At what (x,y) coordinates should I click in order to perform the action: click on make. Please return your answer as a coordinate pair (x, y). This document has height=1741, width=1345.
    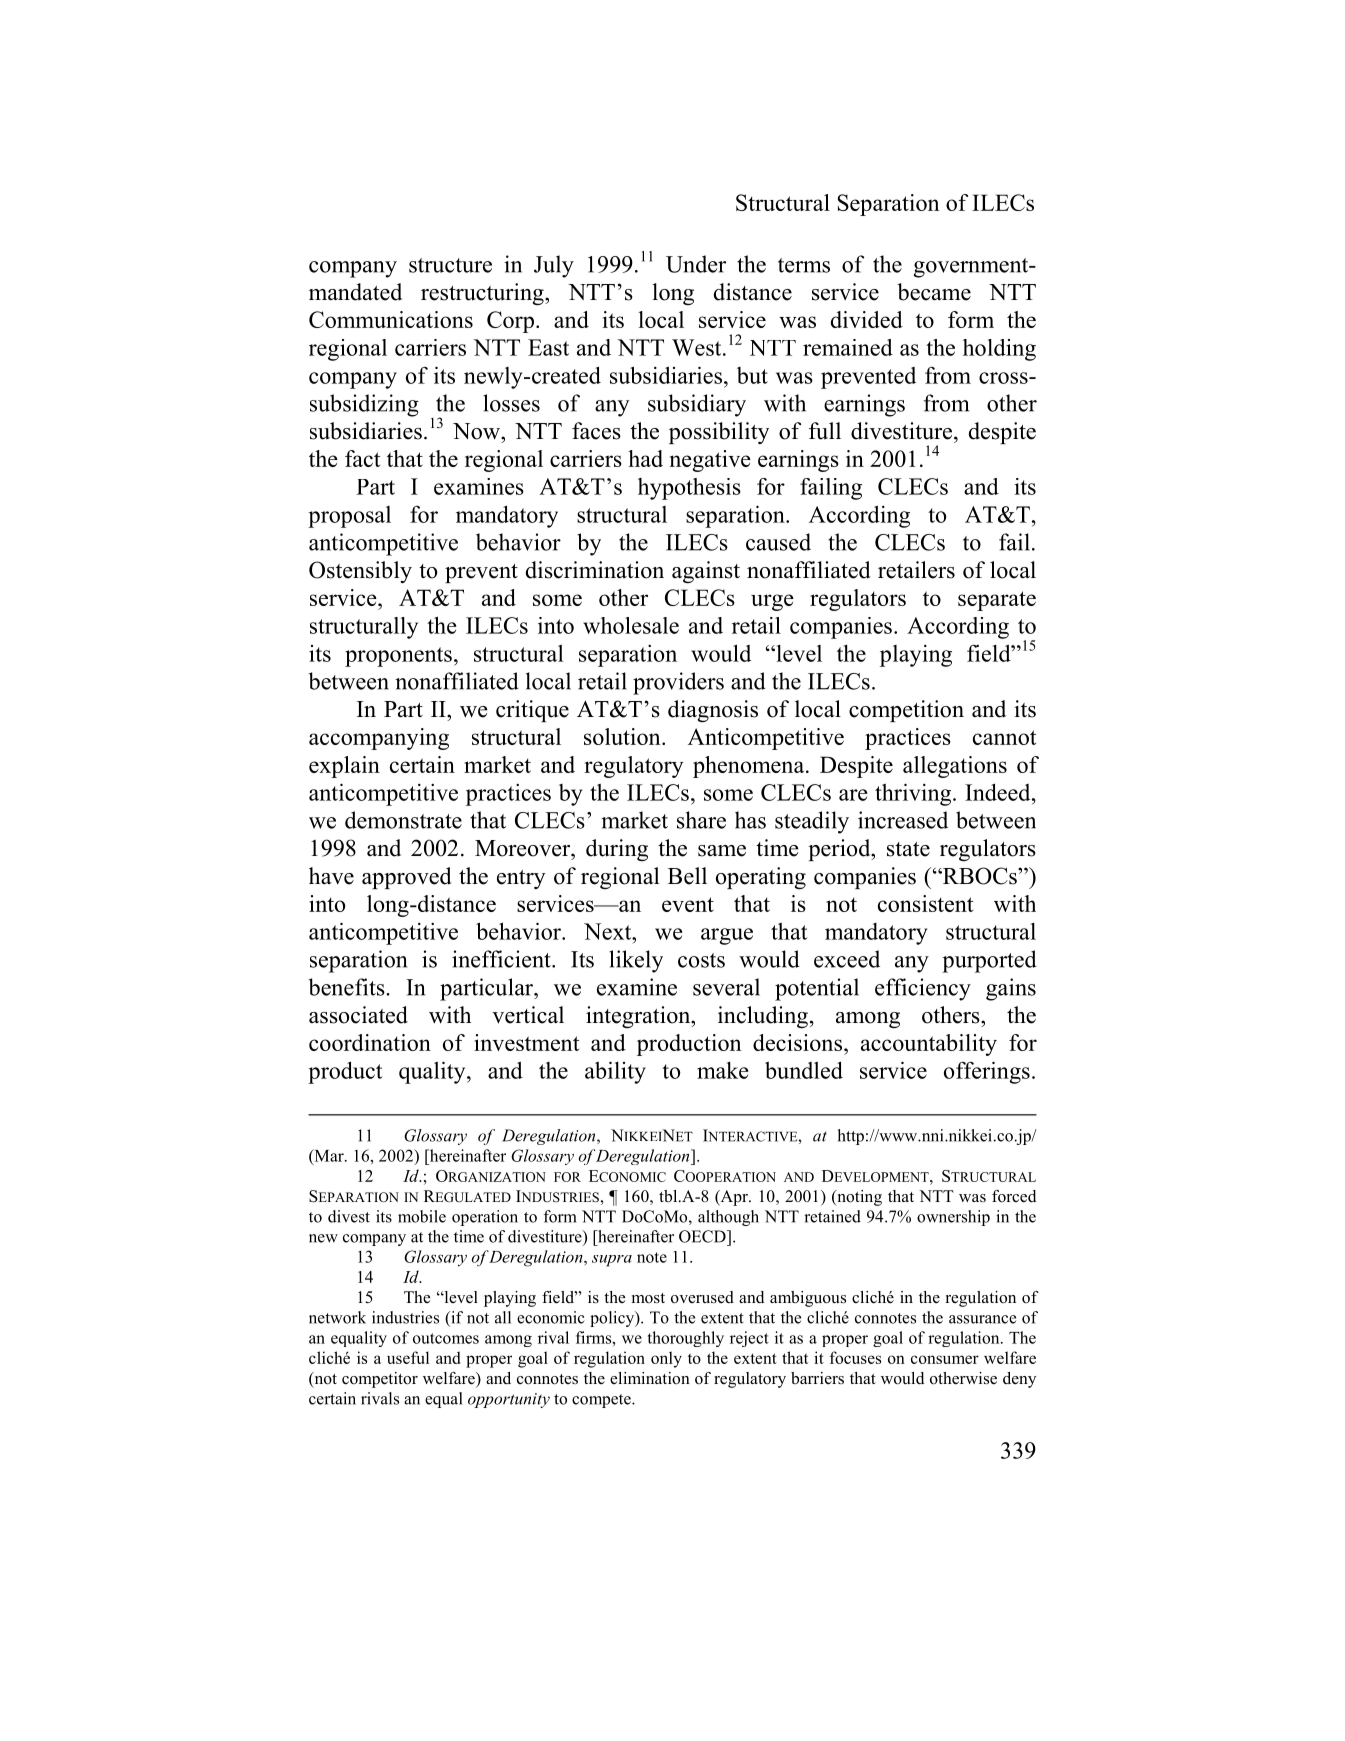
    Looking at the image, I should click on (723, 1070).
